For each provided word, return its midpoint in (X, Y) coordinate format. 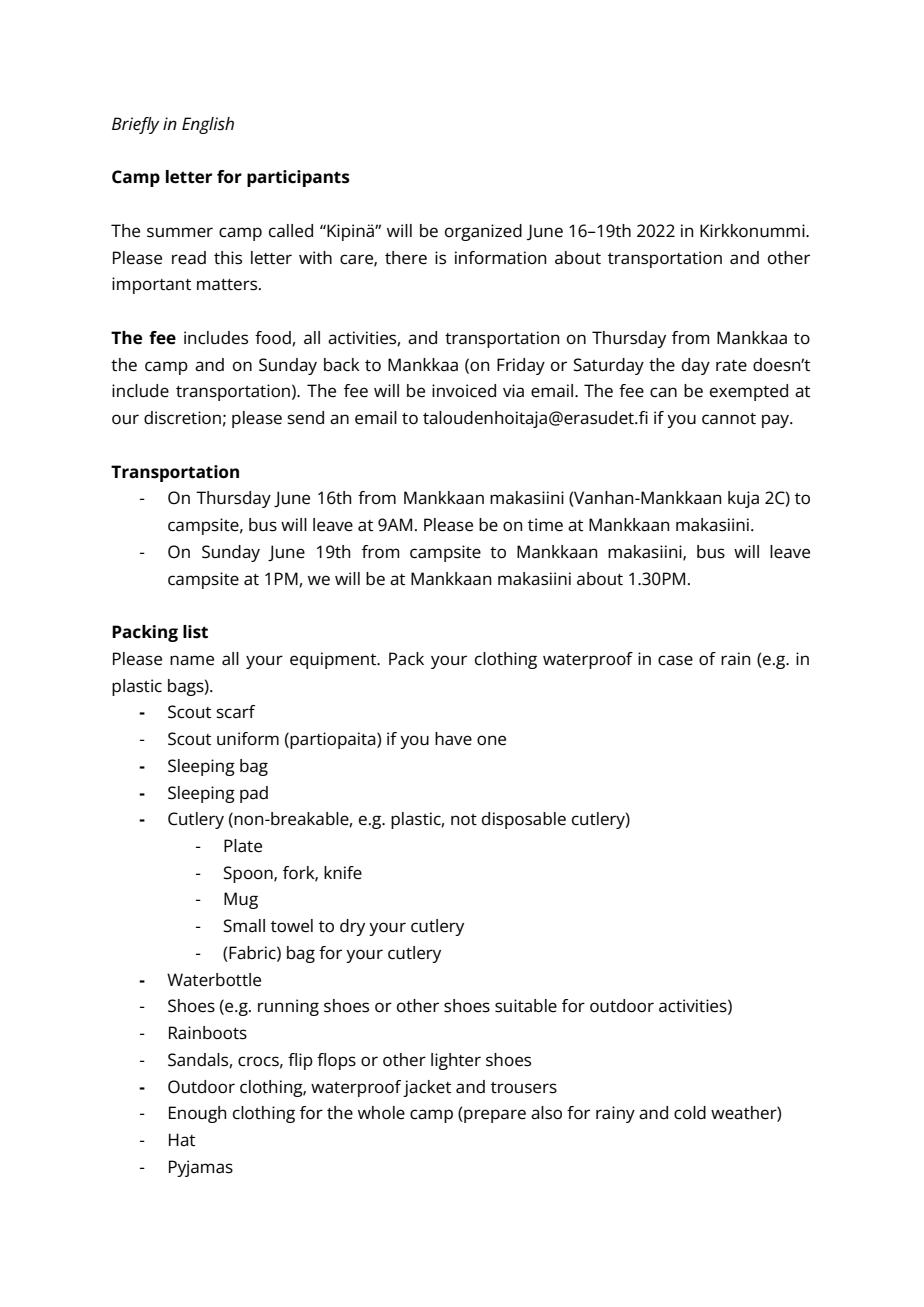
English (208, 125)
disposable (524, 820)
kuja (743, 499)
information (500, 258)
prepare (494, 1116)
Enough (197, 1114)
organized (483, 232)
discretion (182, 418)
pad (254, 794)
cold (690, 1112)
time (545, 525)
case (675, 660)
